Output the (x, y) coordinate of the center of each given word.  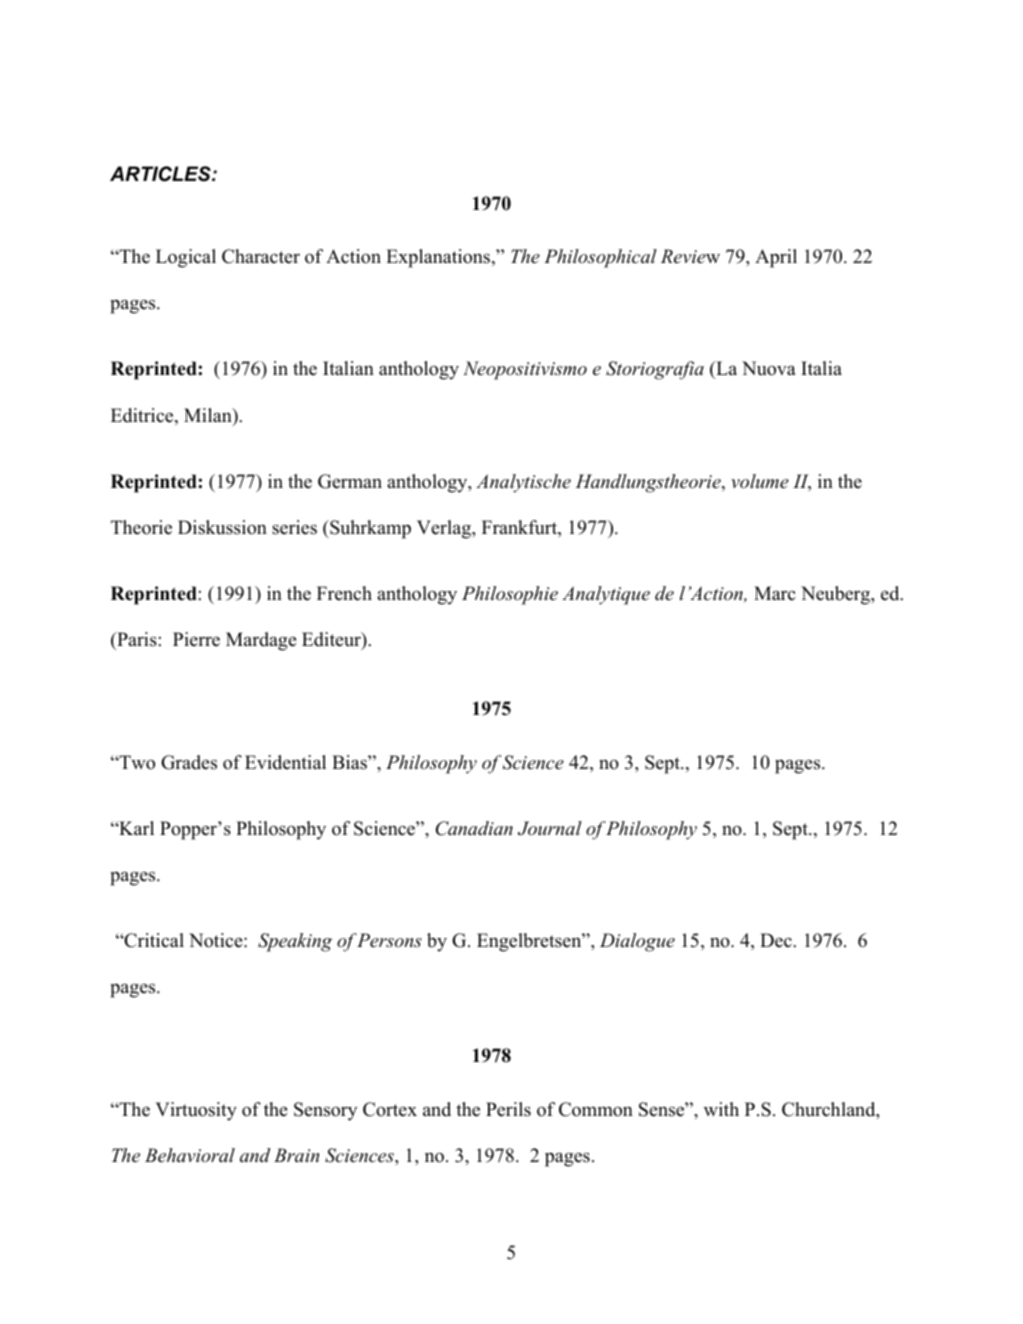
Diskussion (222, 527)
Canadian (474, 828)
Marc (774, 593)
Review (690, 256)
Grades (189, 762)
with (721, 1109)
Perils (508, 1109)
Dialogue (637, 942)
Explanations (439, 258)
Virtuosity (196, 1111)
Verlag (445, 529)
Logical (186, 258)
